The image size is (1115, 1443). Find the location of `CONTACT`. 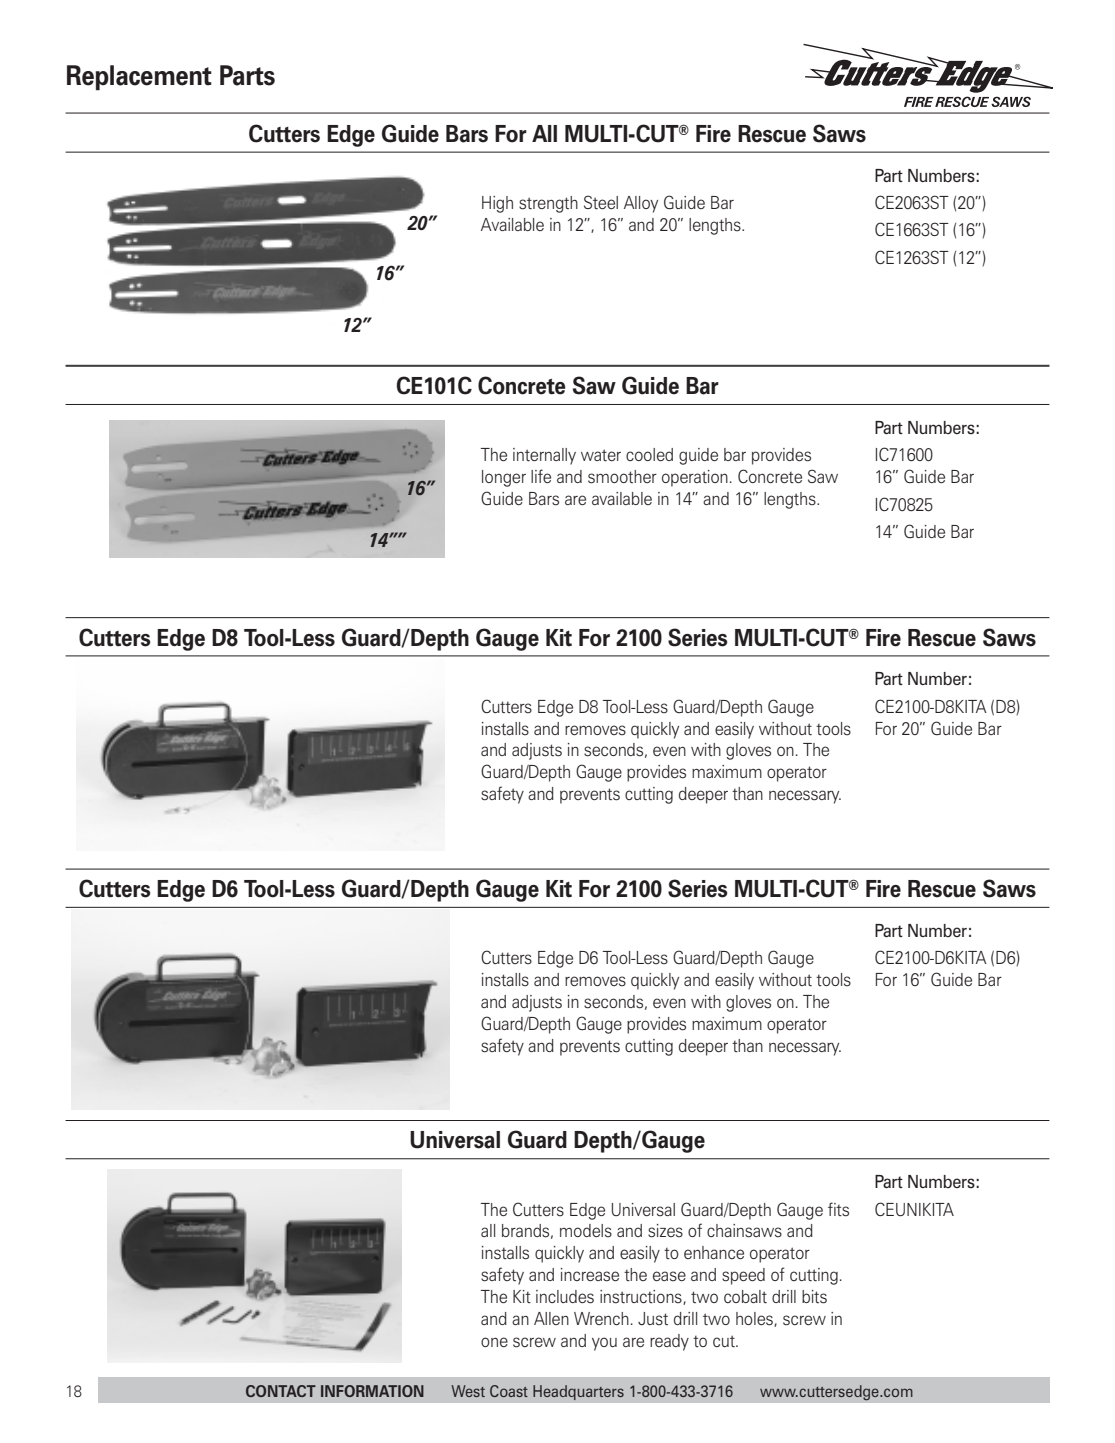

CONTACT is located at coordinates (281, 1391).
